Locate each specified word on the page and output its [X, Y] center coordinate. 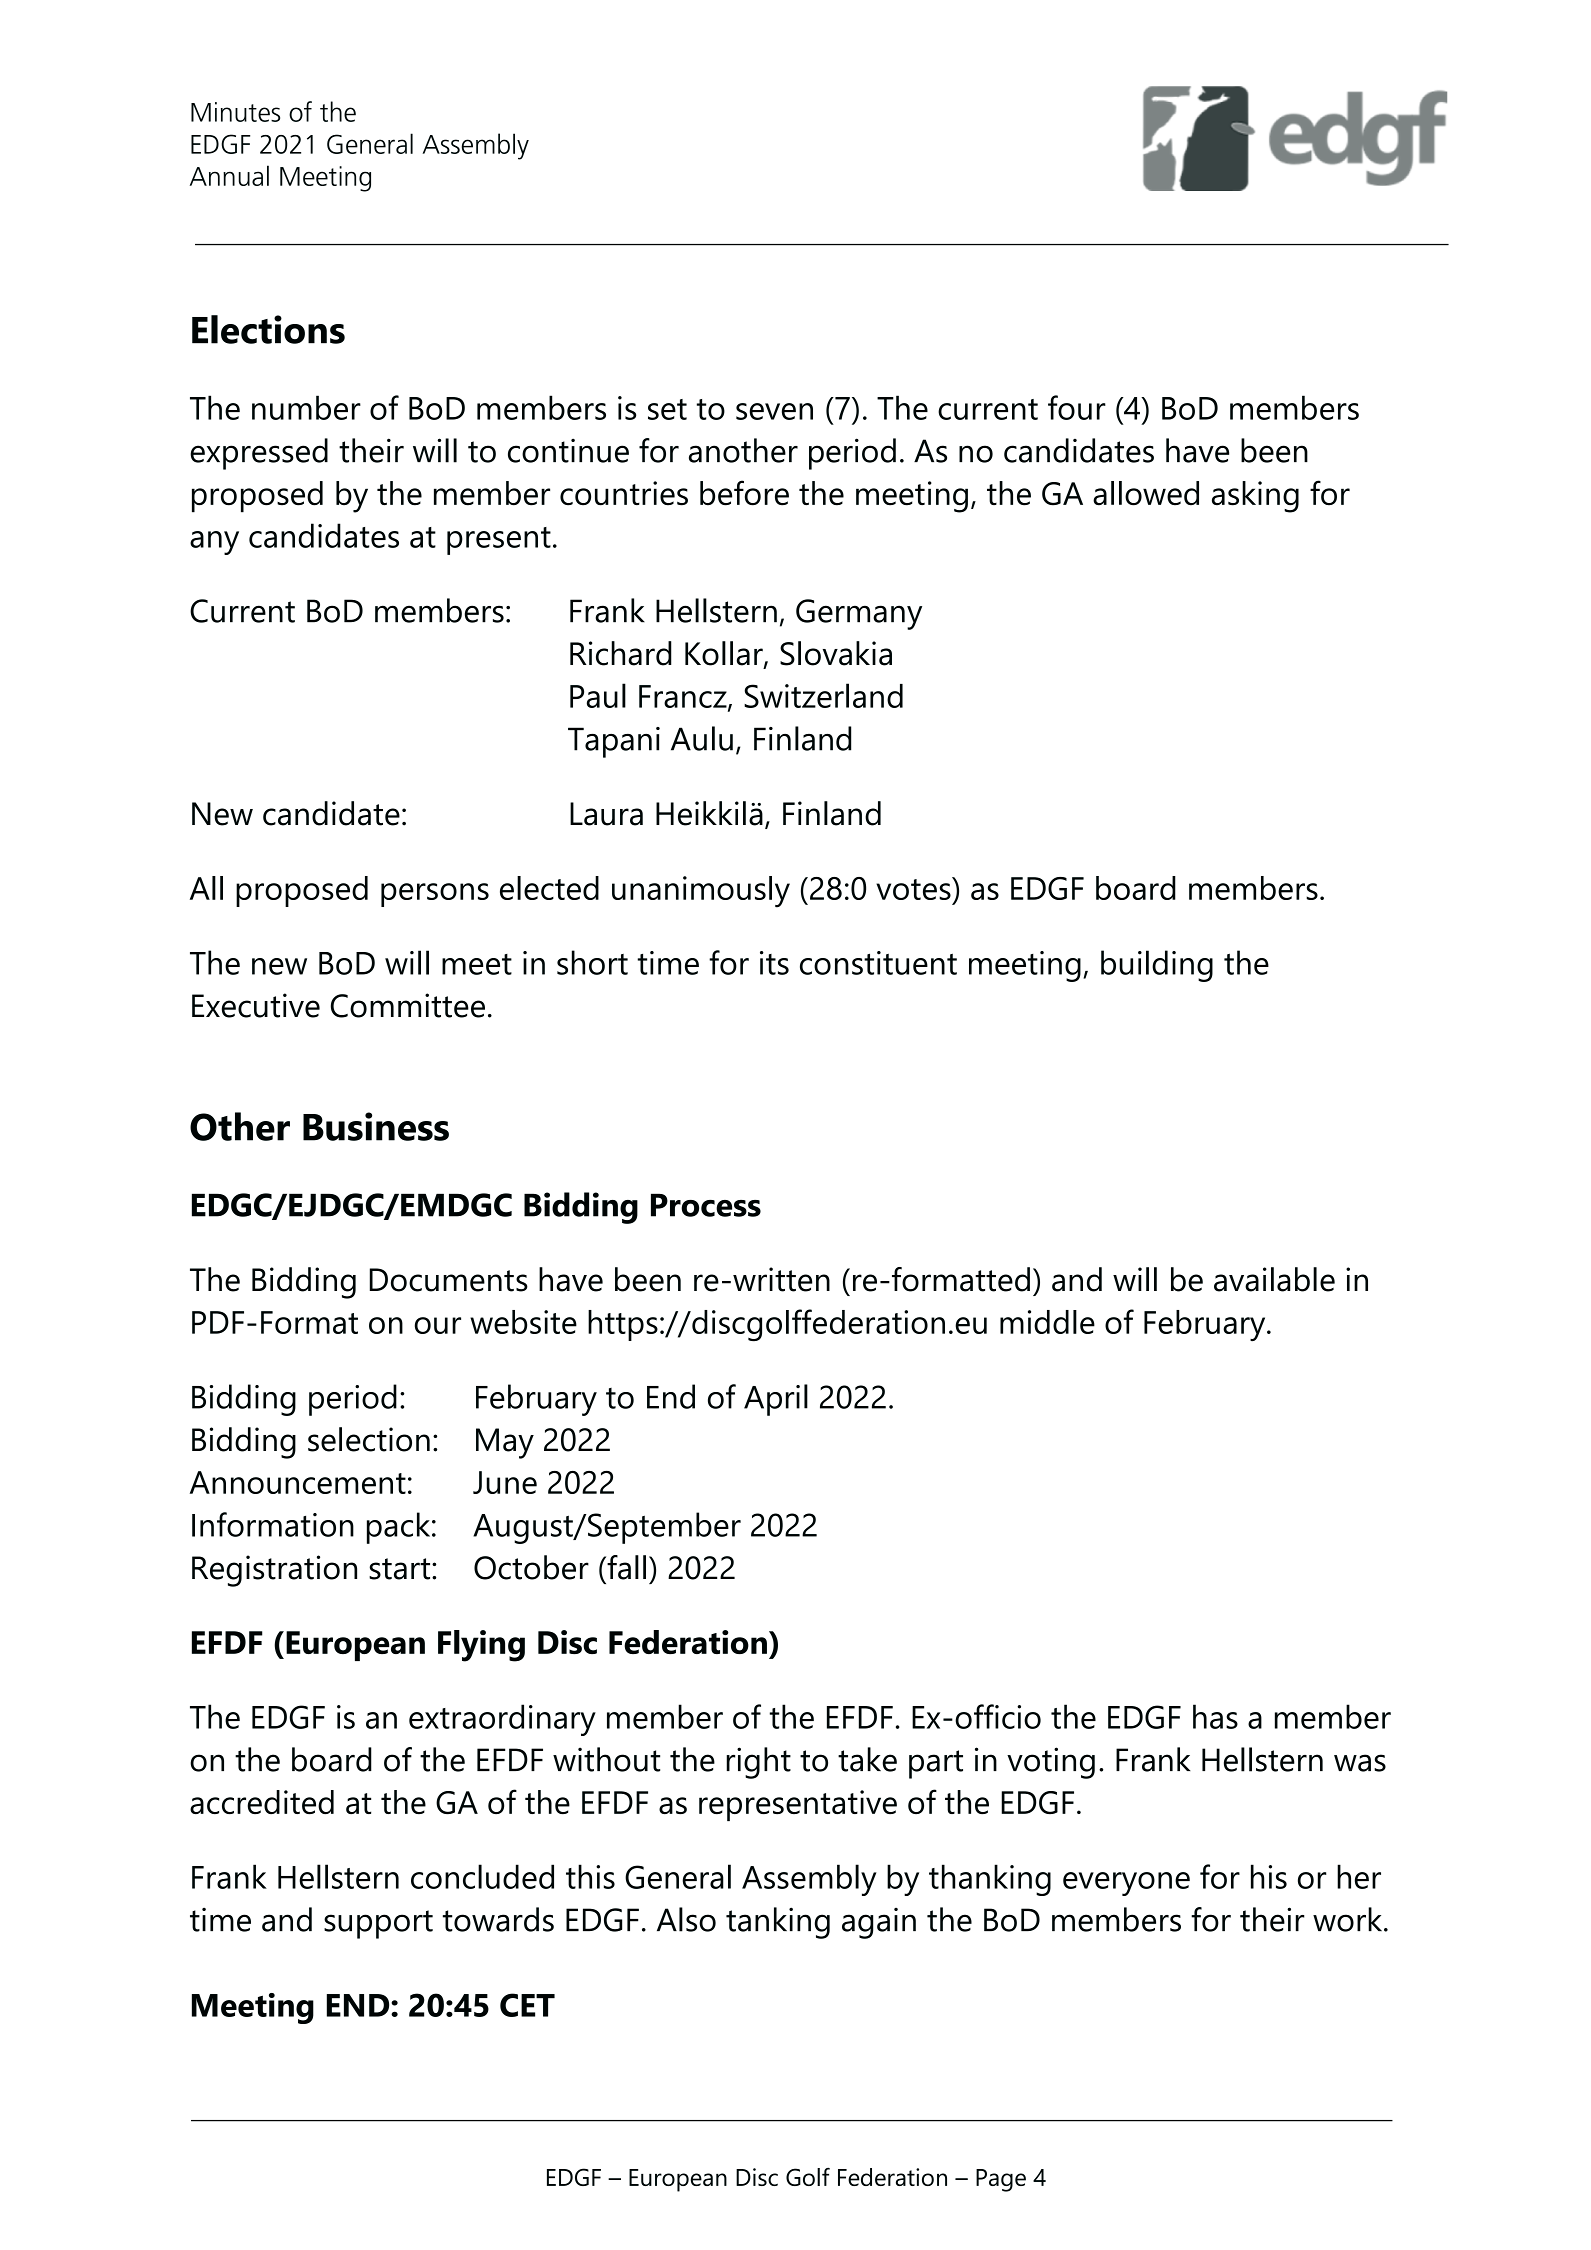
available [1274, 1279]
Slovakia [836, 653]
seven [774, 411]
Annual [229, 175]
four [1077, 407]
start [401, 1569]
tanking [778, 1923]
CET [527, 2005]
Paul [598, 695]
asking [1255, 497]
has [1215, 1716]
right [758, 1763]
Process [706, 1205]
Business [376, 1126]
